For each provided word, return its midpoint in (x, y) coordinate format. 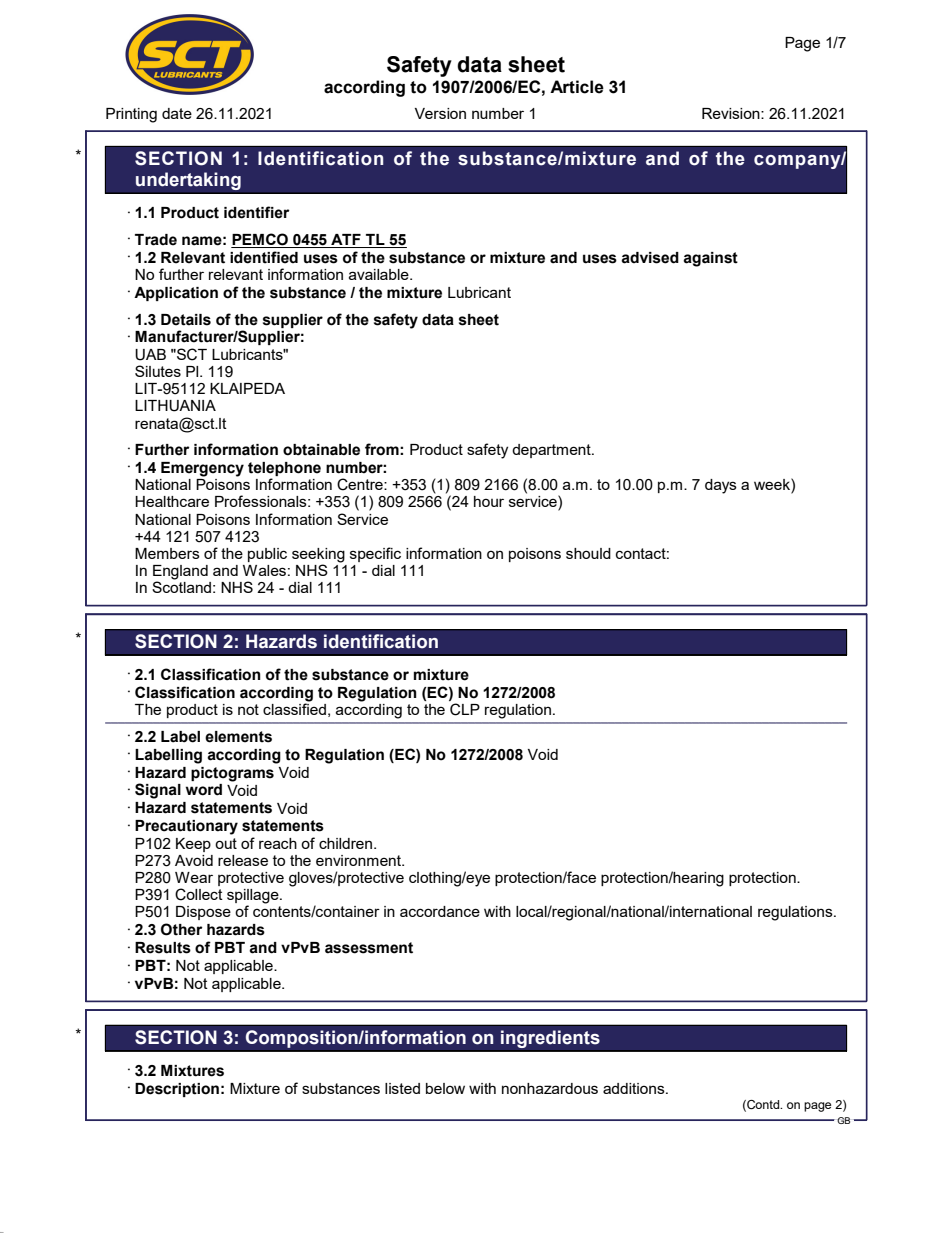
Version (440, 113)
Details (186, 320)
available (380, 274)
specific (375, 554)
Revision (732, 113)
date (177, 113)
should (588, 553)
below (445, 1088)
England (180, 573)
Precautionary (186, 827)
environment (359, 860)
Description (177, 1090)
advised (650, 258)
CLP (465, 709)
